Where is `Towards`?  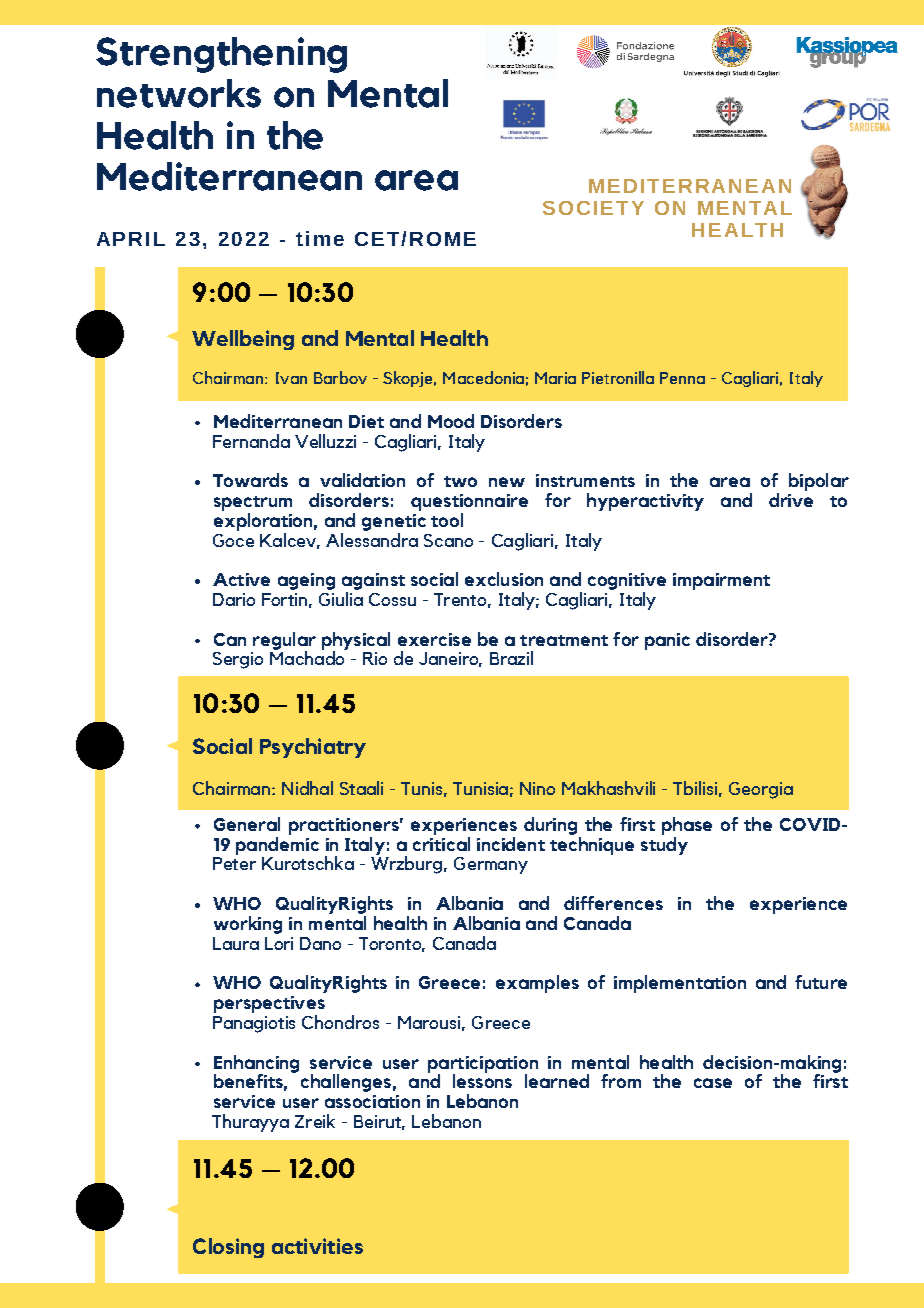
Towards is located at coordinates (250, 480).
